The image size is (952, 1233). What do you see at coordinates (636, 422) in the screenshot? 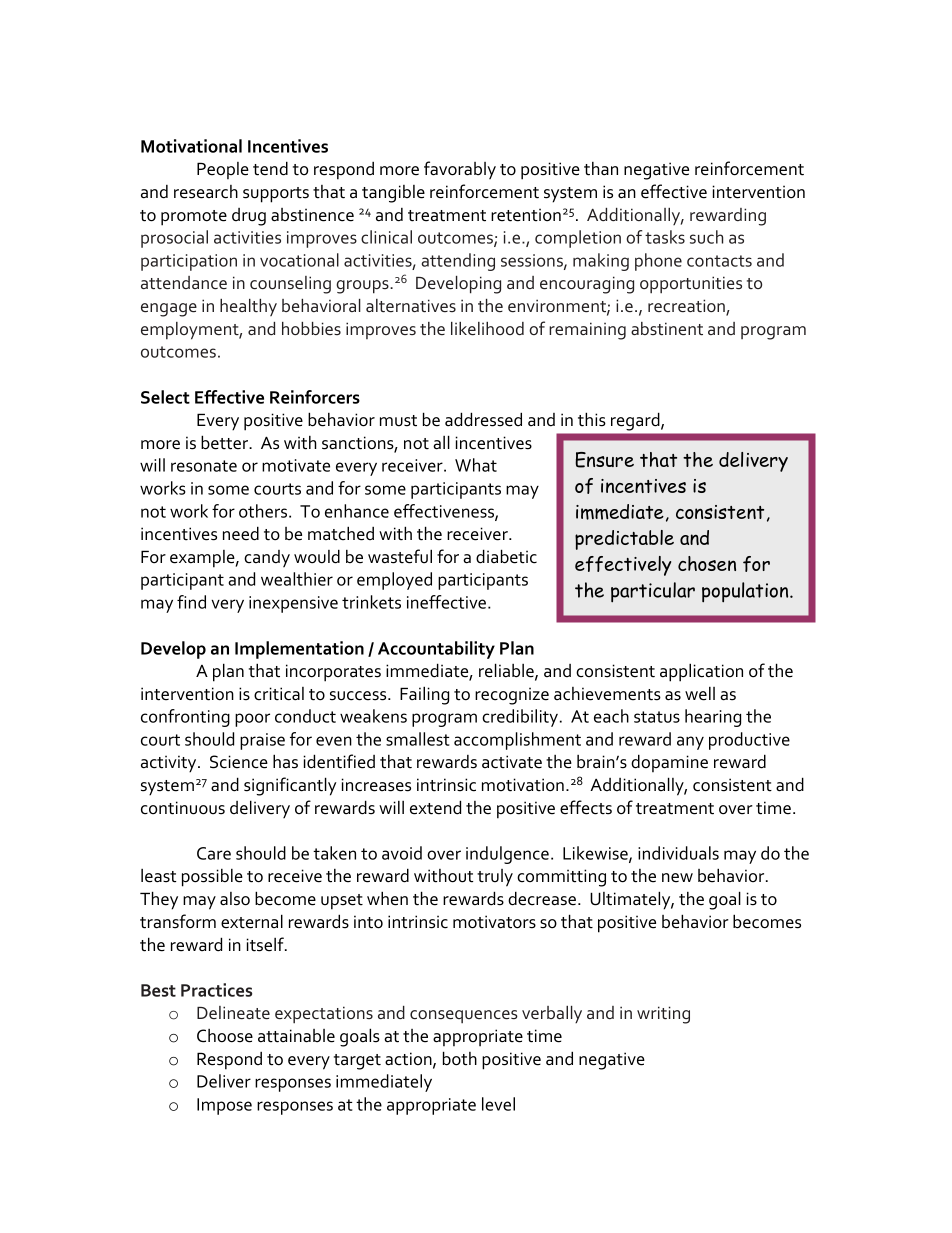
I see `regard` at bounding box center [636, 422].
